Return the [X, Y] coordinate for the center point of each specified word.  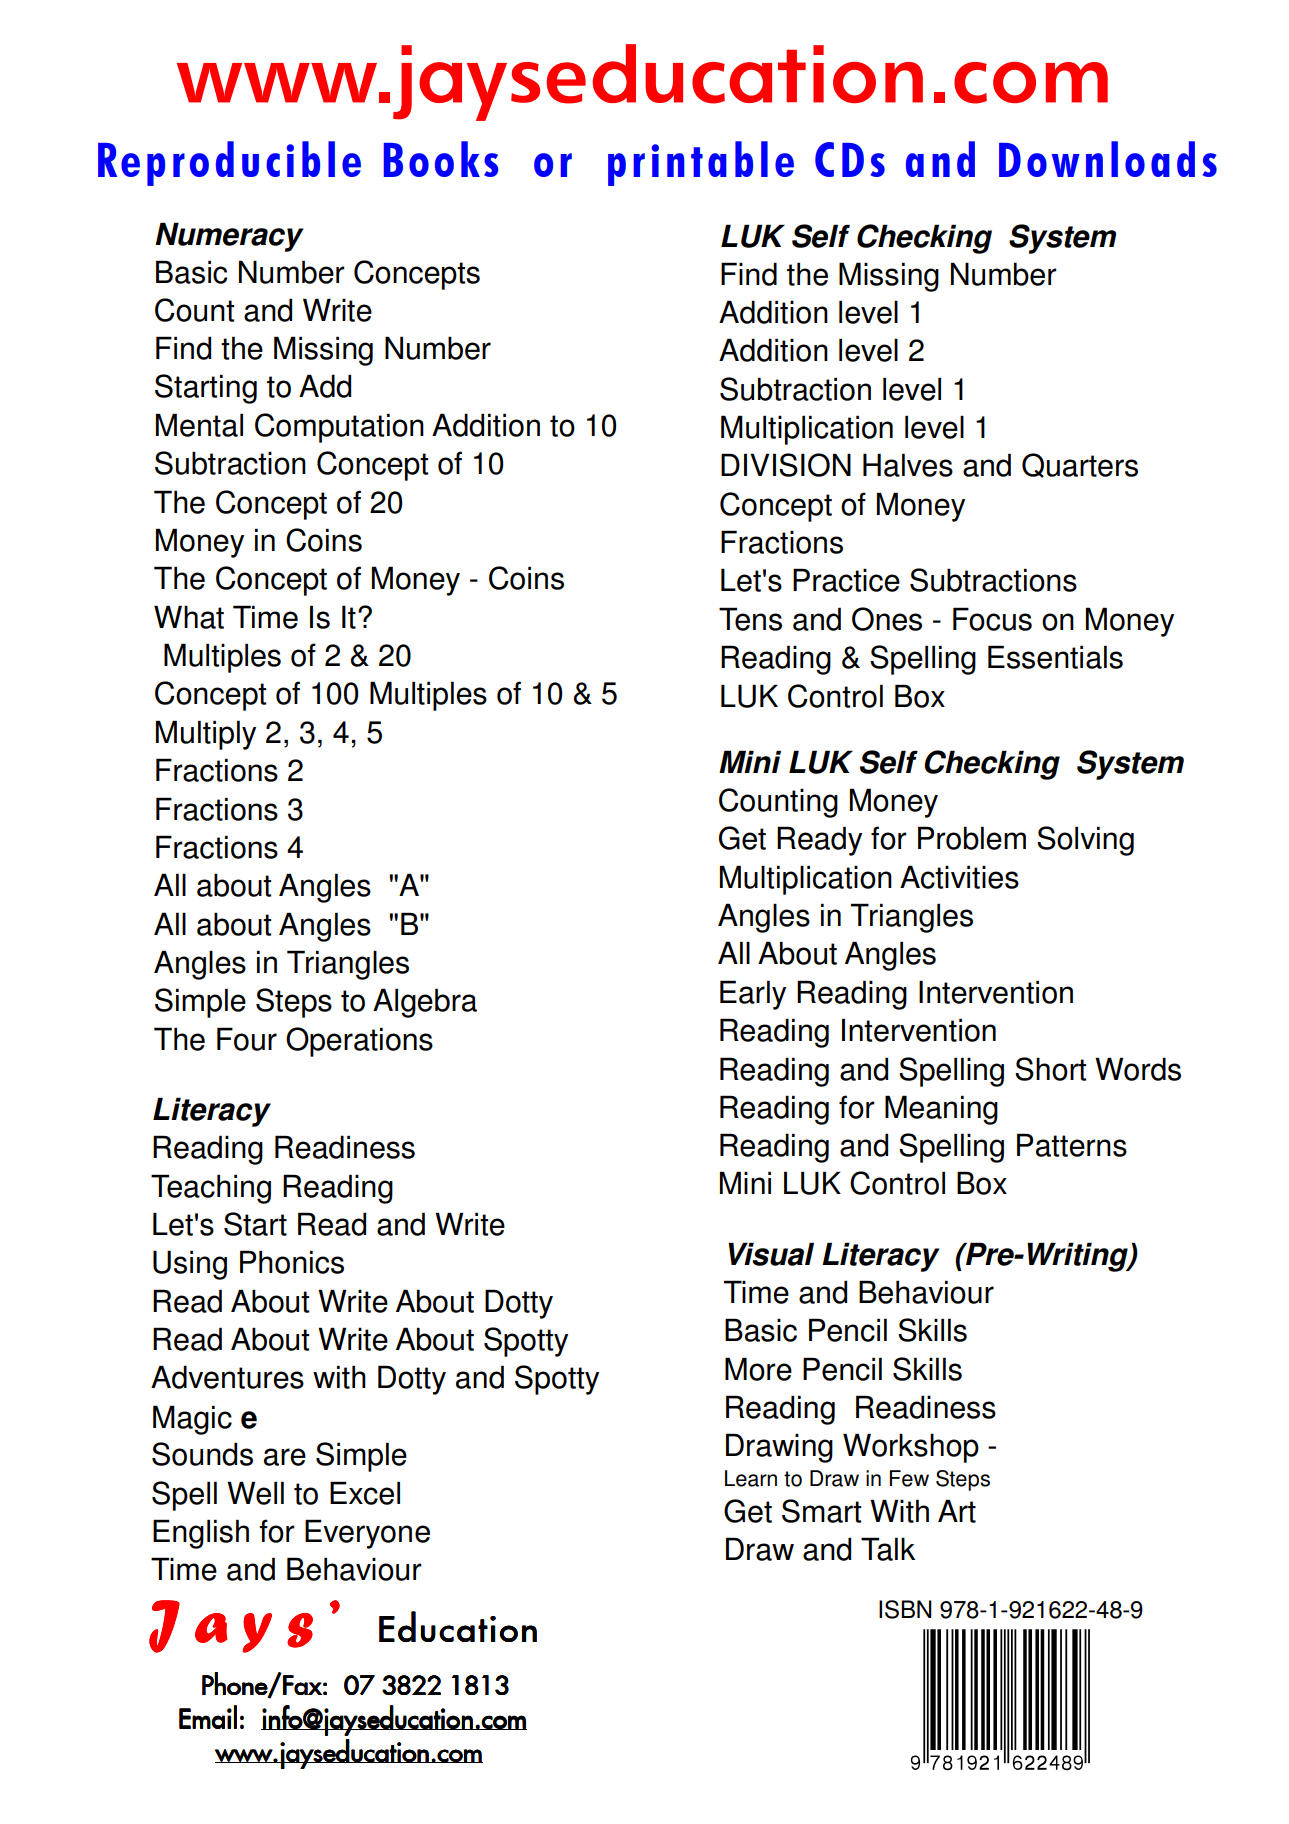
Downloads [1108, 159]
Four [247, 1039]
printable [701, 163]
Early [753, 995]
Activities [959, 877]
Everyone [367, 1534]
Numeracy [229, 237]
